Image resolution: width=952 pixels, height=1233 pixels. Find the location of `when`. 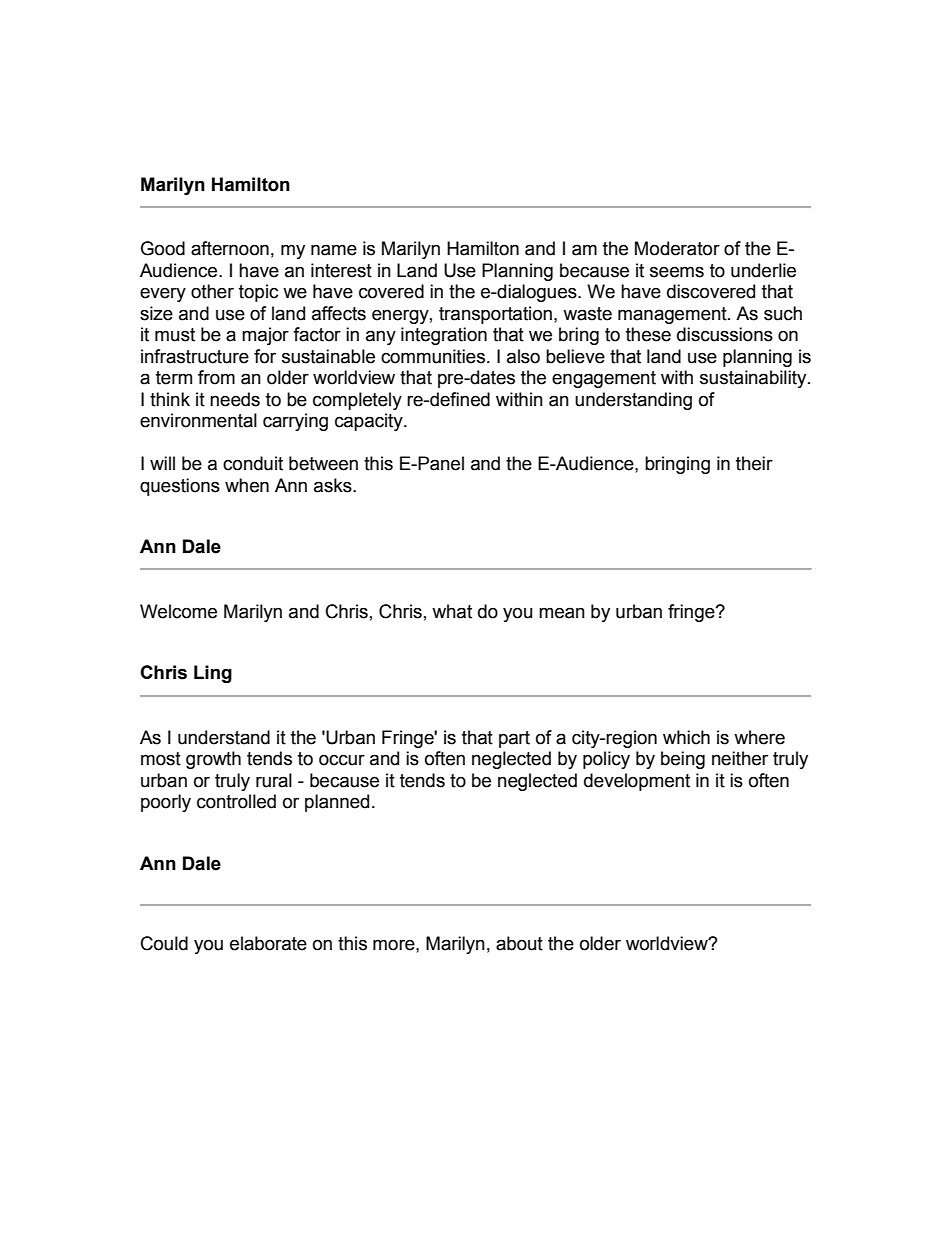

when is located at coordinates (247, 485).
